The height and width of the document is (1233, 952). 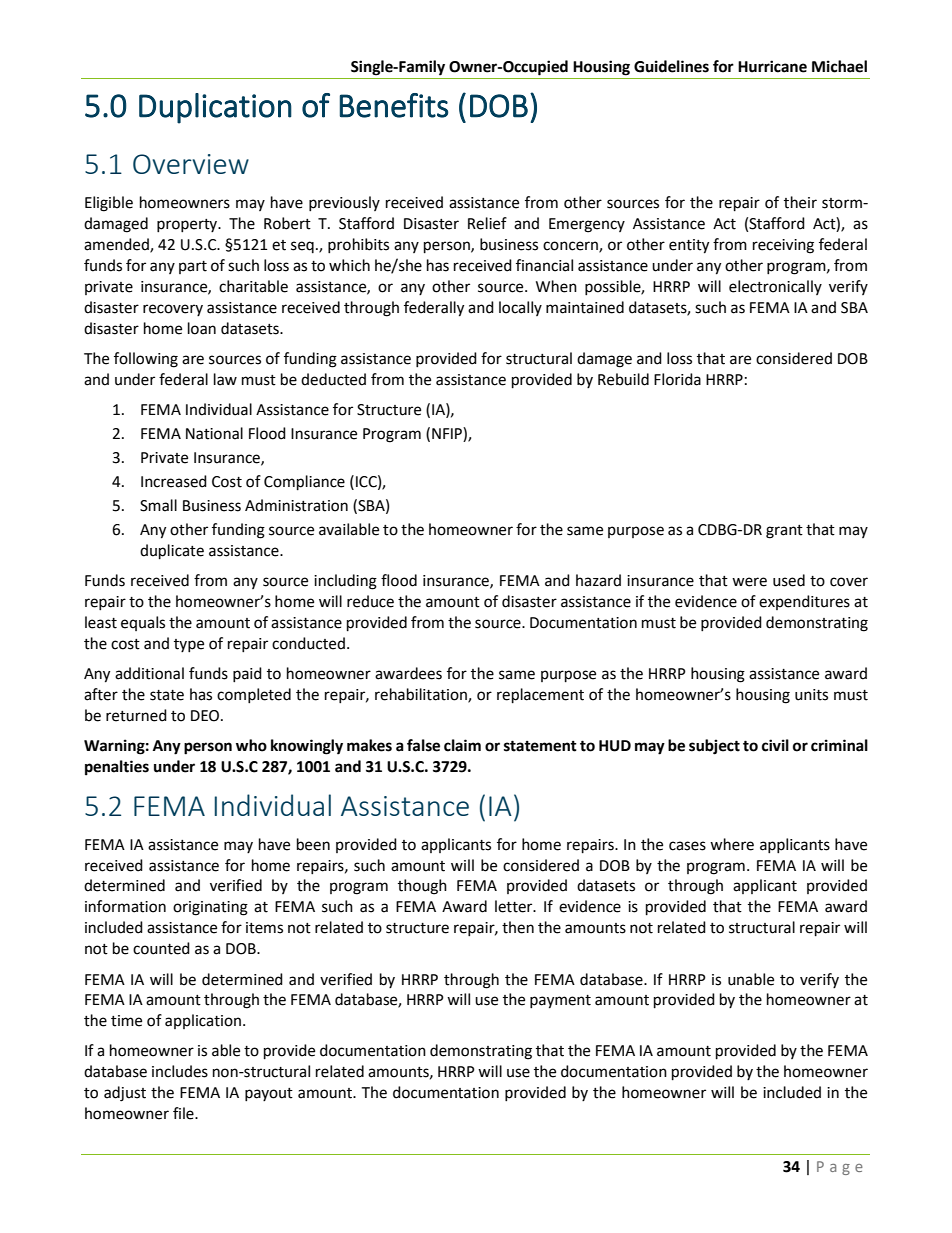 I want to click on reduce, so click(x=370, y=601).
